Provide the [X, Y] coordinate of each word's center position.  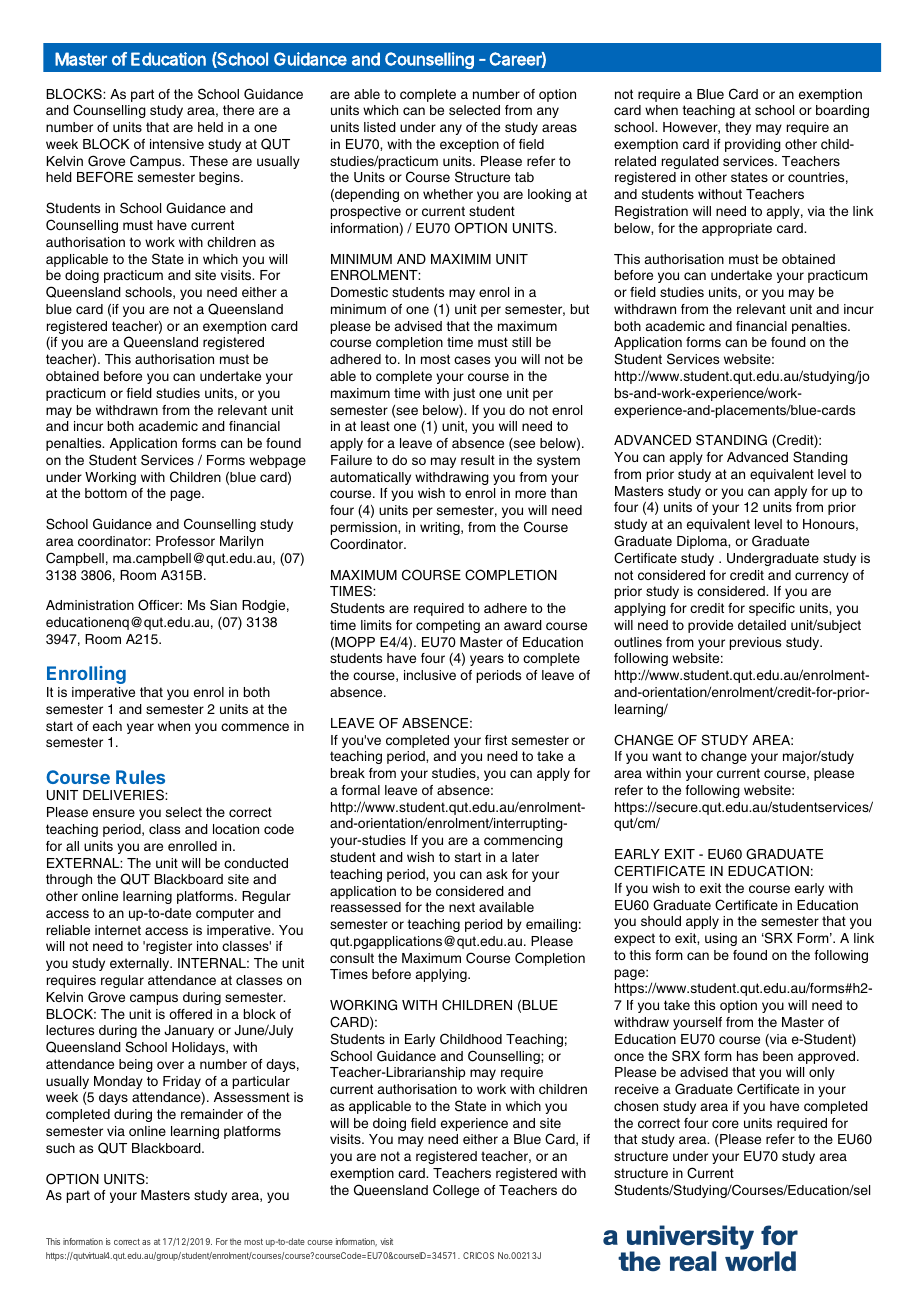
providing [753, 145]
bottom [106, 493]
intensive [177, 144]
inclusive [430, 675]
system [558, 461]
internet [118, 930]
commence [255, 727]
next [462, 907]
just [464, 394]
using [721, 939]
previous [755, 643]
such [60, 1148]
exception [469, 145]
